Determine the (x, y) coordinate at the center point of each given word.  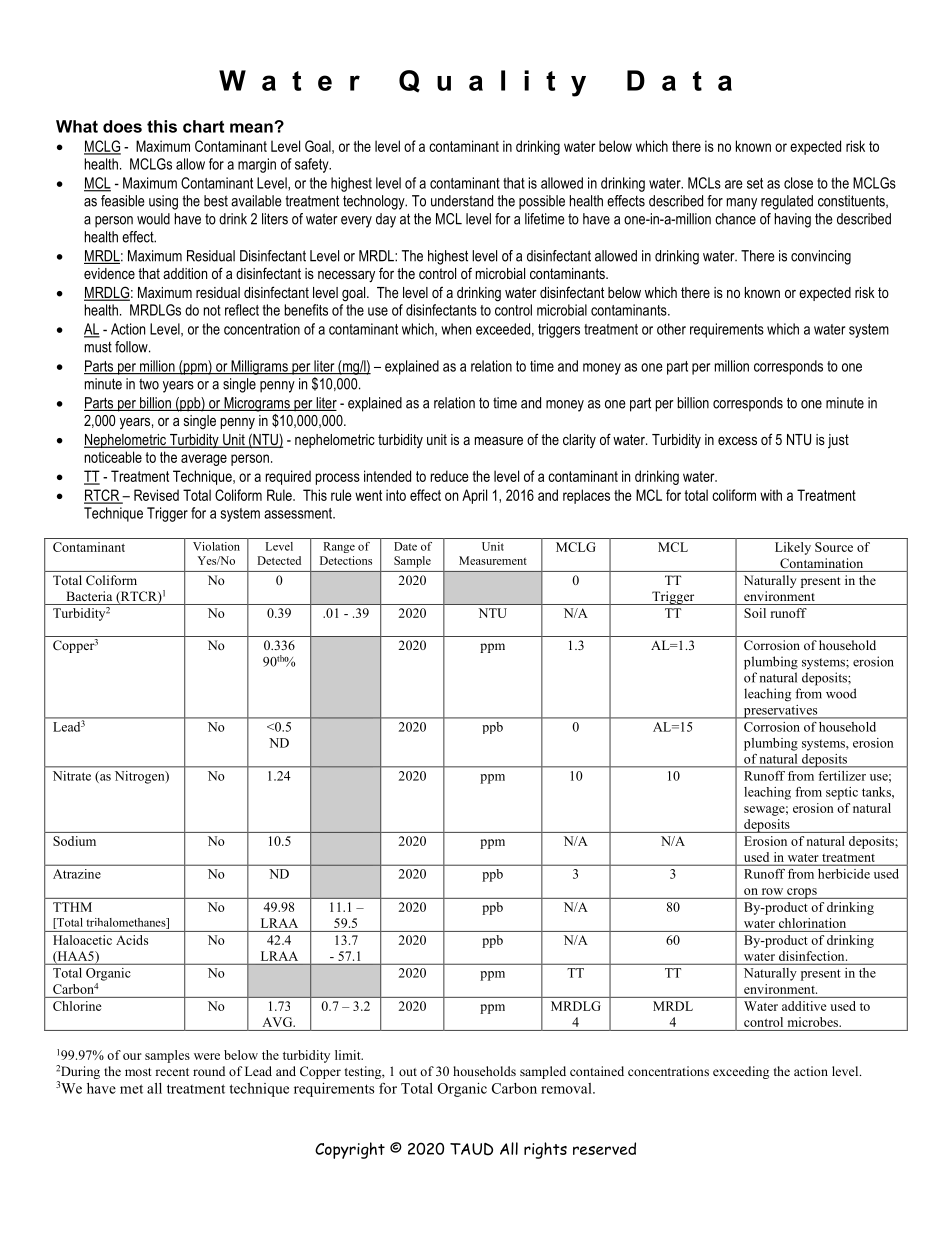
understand (462, 201)
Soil (755, 613)
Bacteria (89, 596)
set (755, 183)
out (408, 1072)
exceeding (741, 1072)
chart (203, 126)
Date (405, 546)
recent (172, 1072)
